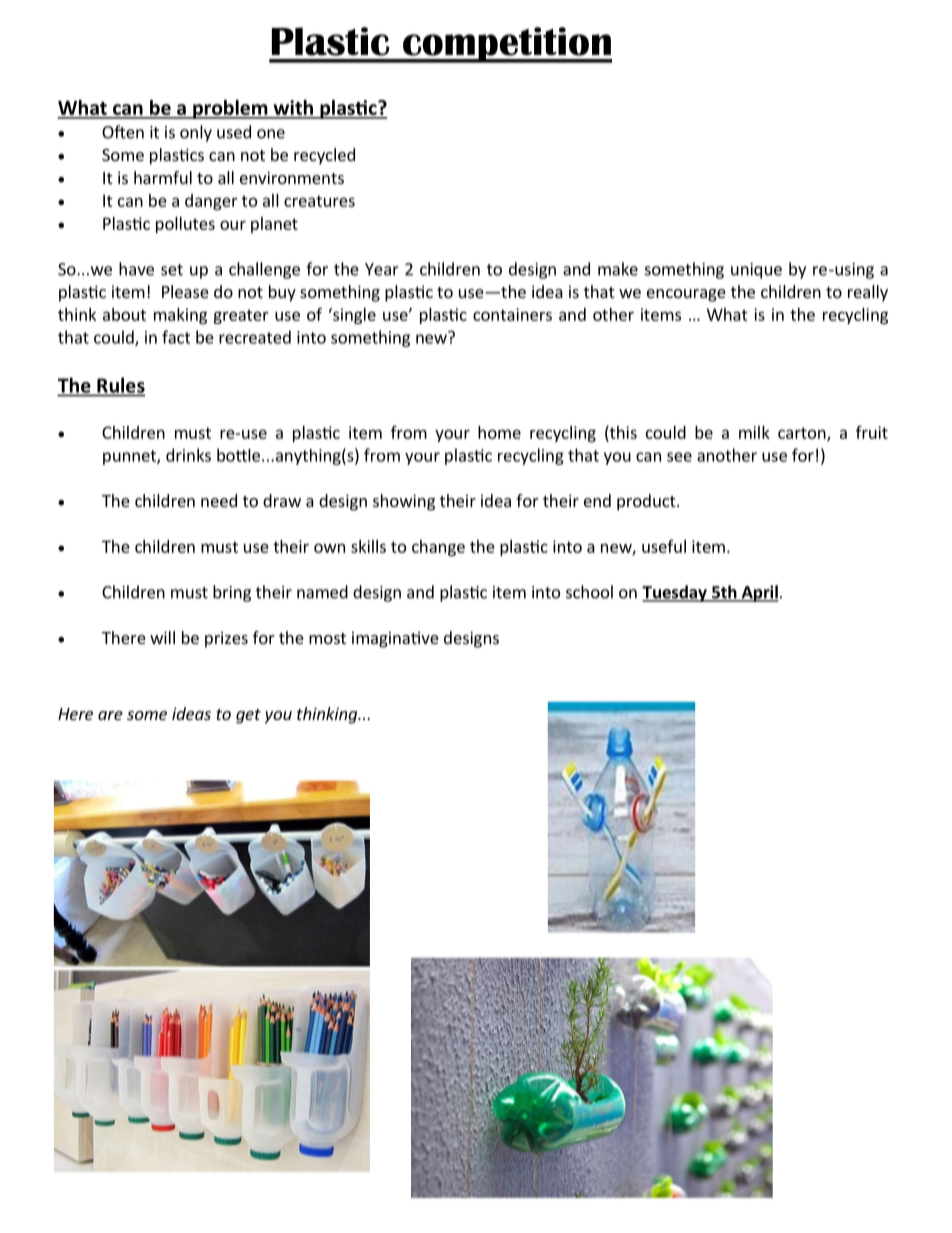 This screenshot has width=952, height=1233. I want to click on competition, so click(506, 45).
